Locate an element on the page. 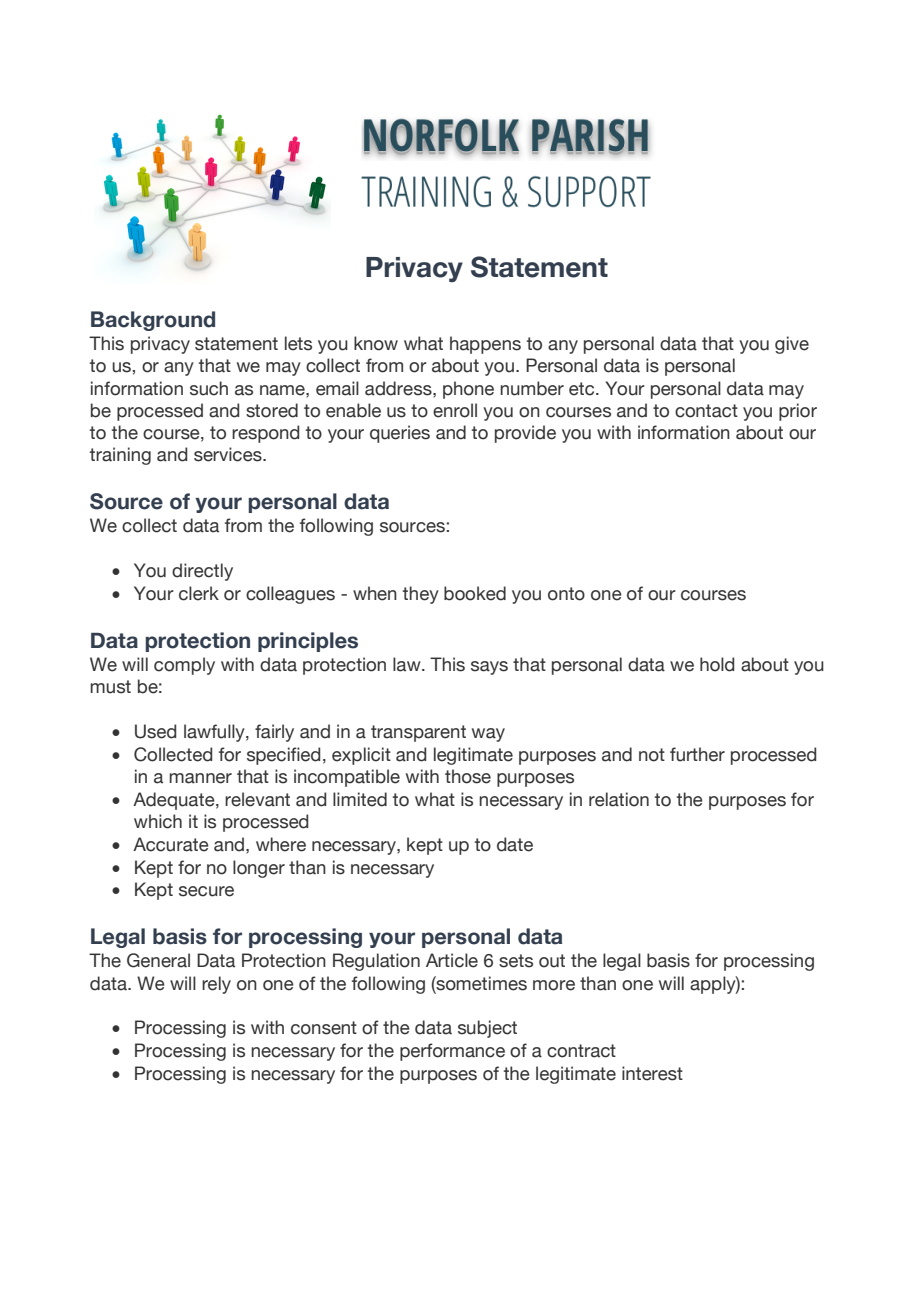 This image has width=924, height=1308. directly is located at coordinates (202, 572).
